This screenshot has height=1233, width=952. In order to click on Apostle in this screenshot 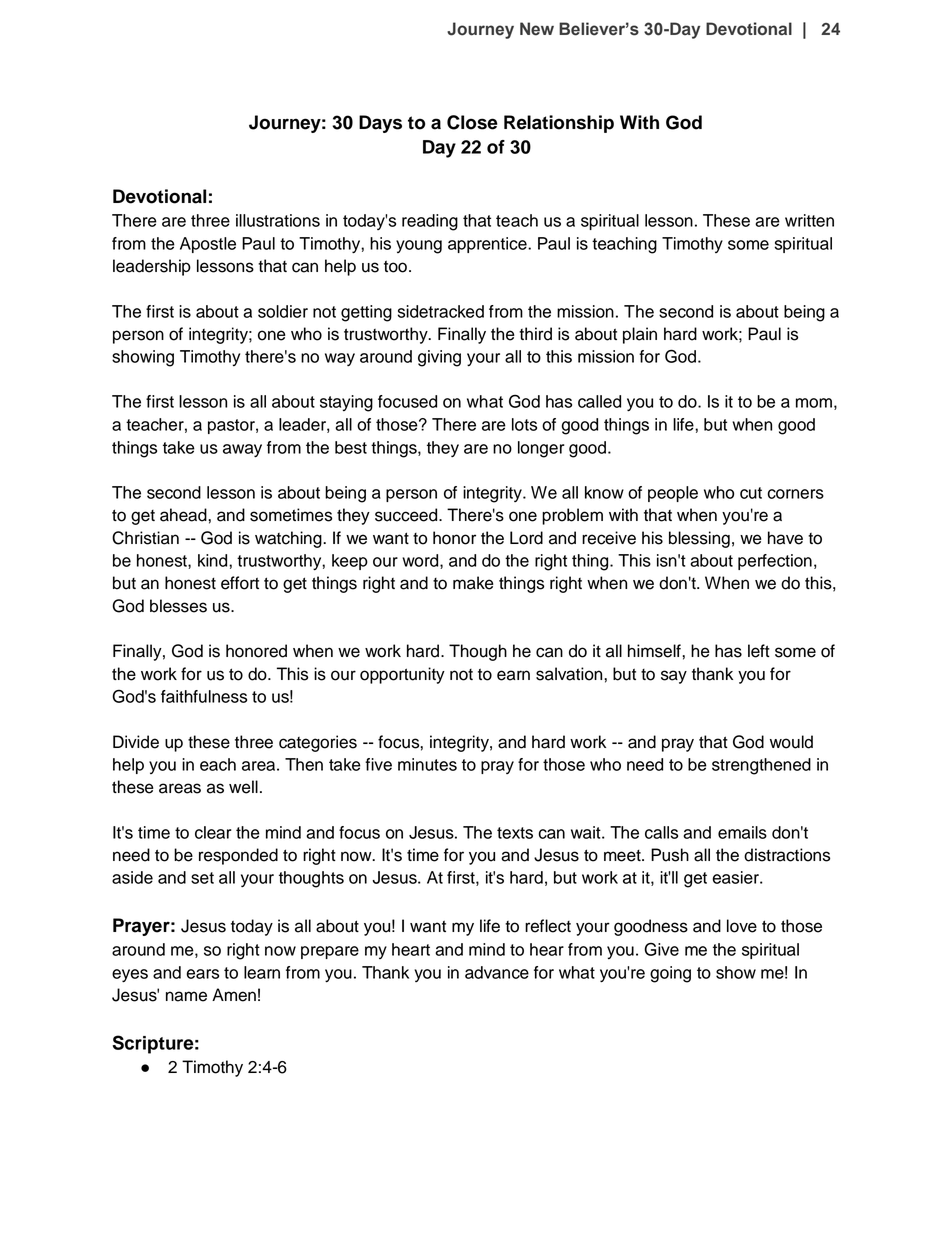, I will do `click(208, 245)`.
